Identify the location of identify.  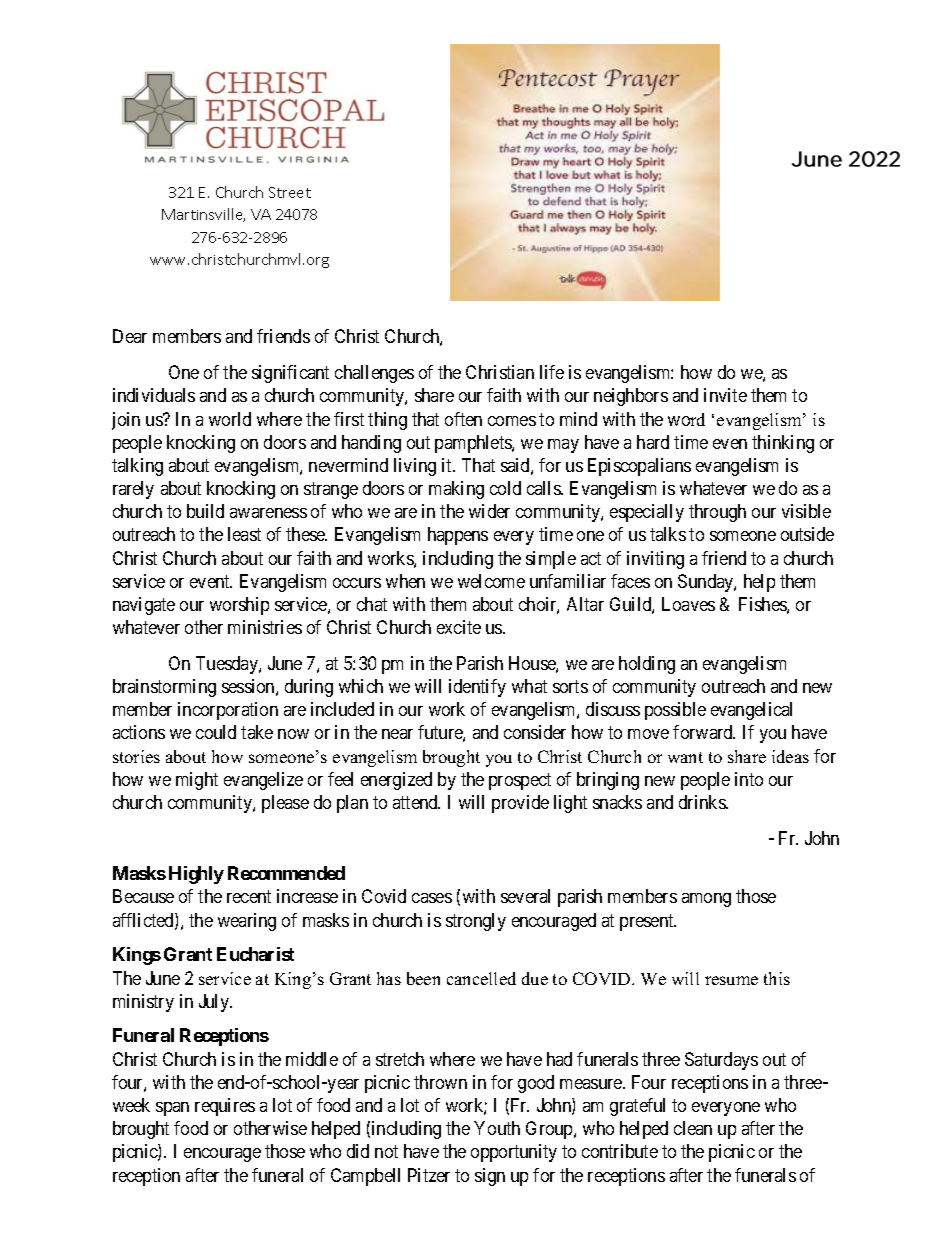
(477, 688).
